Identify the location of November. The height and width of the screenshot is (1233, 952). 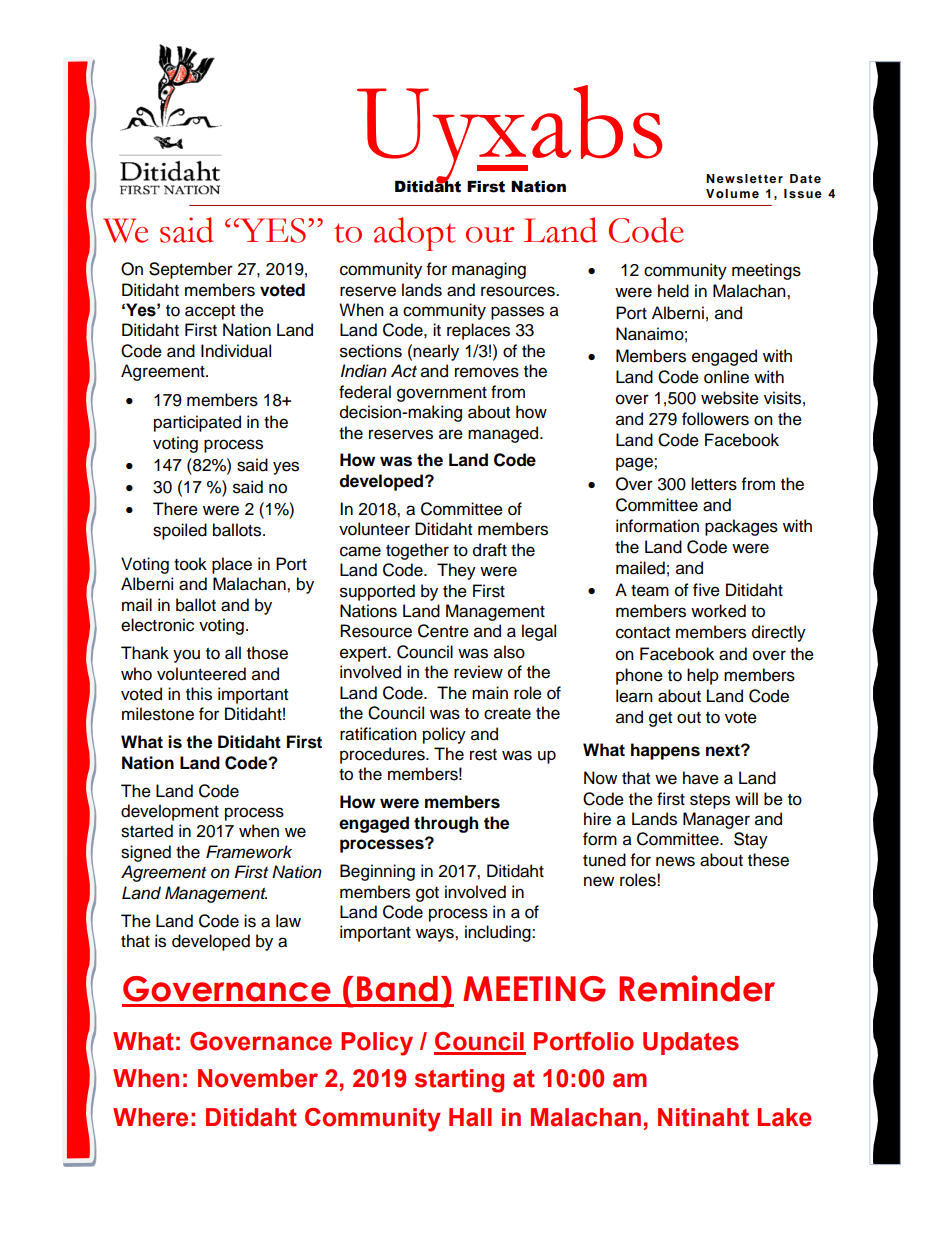
(258, 1078).
